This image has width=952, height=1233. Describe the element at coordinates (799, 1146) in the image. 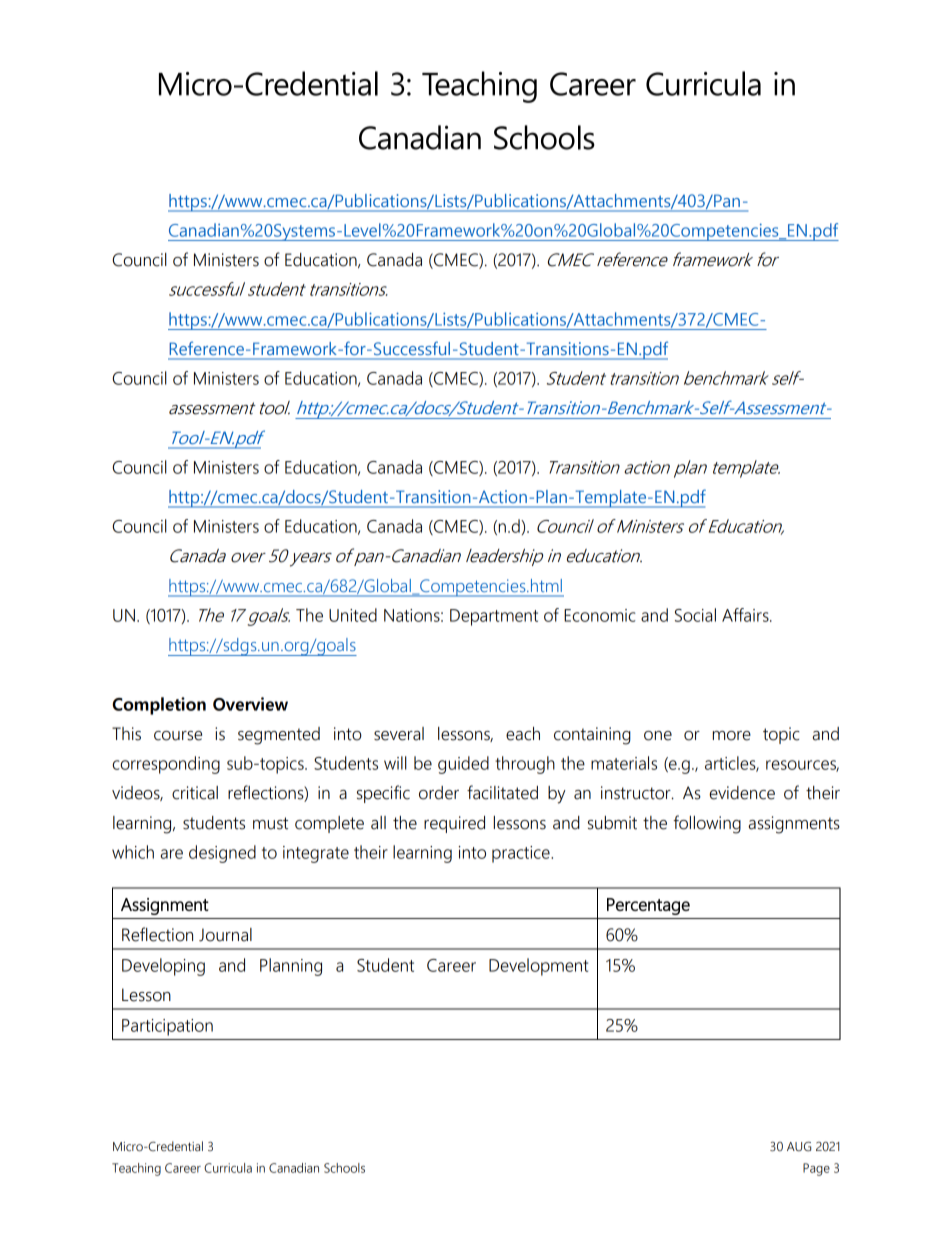

I see `AUG` at that location.
